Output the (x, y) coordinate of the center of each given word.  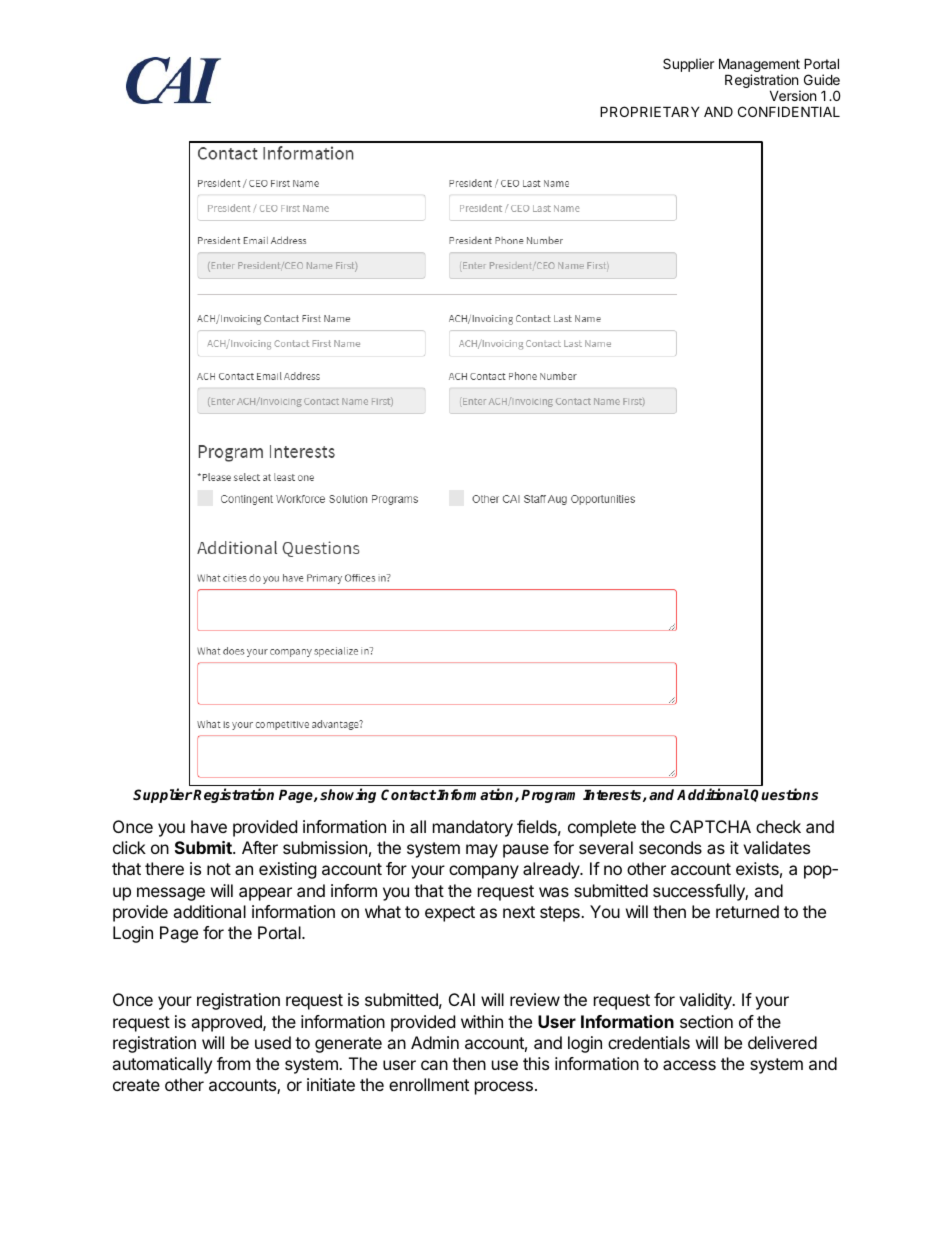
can (434, 1065)
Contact (408, 794)
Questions (784, 795)
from (234, 1063)
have (209, 826)
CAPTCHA (710, 826)
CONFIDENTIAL (789, 111)
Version (793, 95)
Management (759, 66)
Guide (822, 79)
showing (348, 795)
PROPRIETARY (650, 111)
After (260, 847)
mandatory (473, 828)
